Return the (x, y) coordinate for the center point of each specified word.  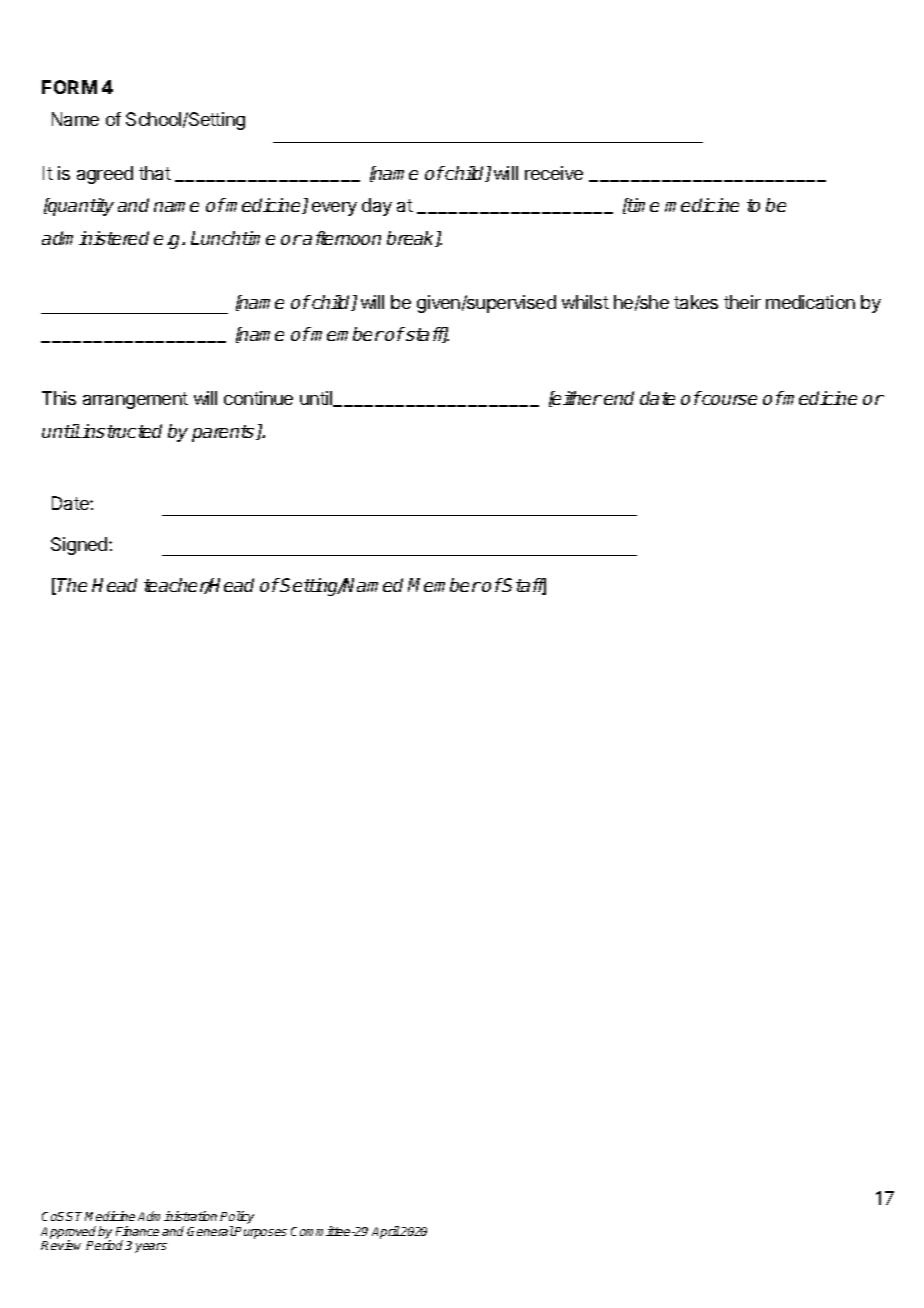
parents (224, 433)
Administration (177, 1216)
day (377, 207)
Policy (237, 1219)
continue (258, 398)
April (386, 1232)
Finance (137, 1231)
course (729, 400)
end (619, 398)
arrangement (135, 400)
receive (554, 173)
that (155, 173)
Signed (80, 546)
